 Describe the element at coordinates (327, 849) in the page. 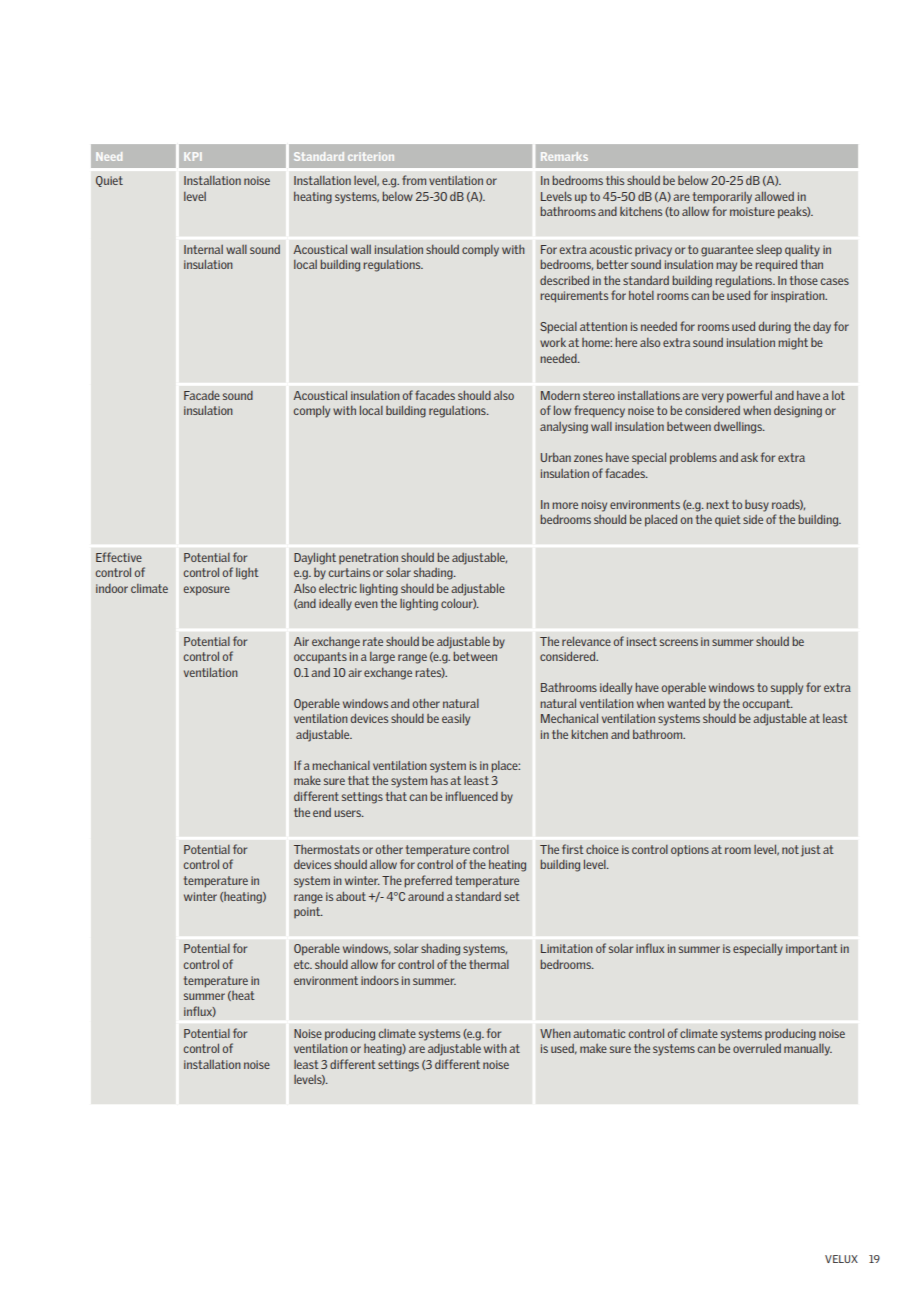

I see `Thermostats` at that location.
